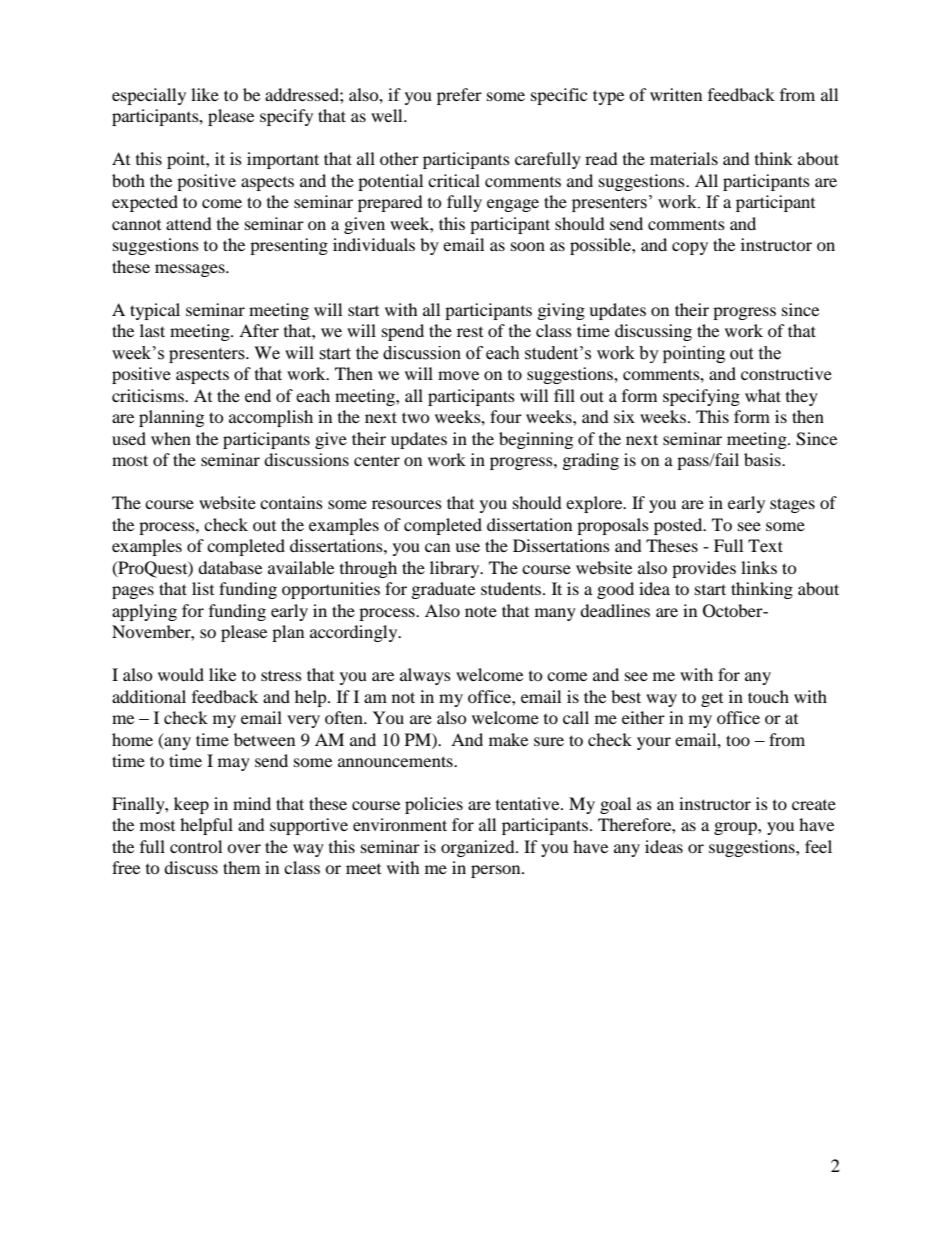  Describe the element at coordinates (479, 848) in the image. I see `organized` at that location.
